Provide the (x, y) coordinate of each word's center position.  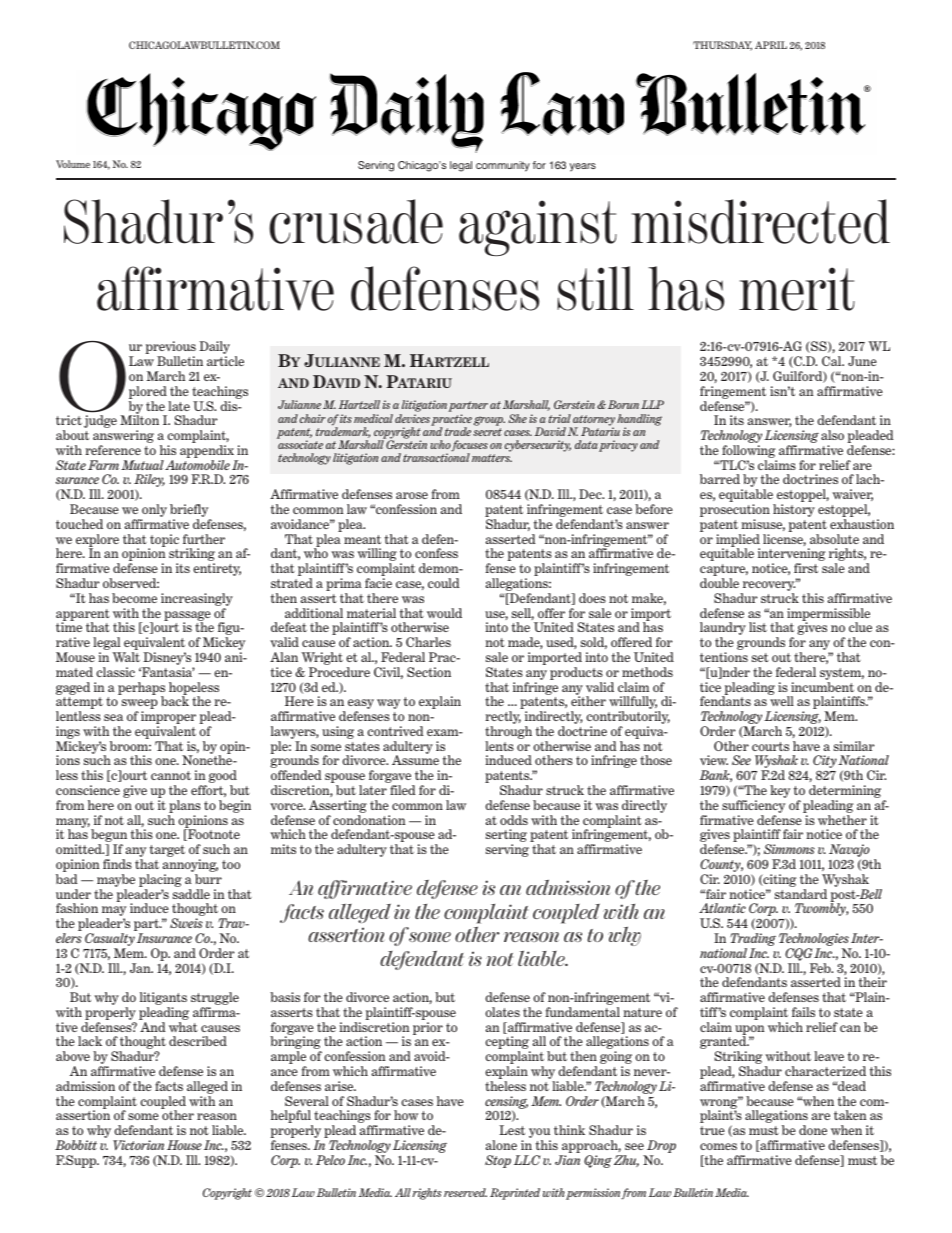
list (758, 627)
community (503, 166)
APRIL (771, 45)
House (184, 1145)
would (444, 613)
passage (187, 617)
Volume (73, 164)
